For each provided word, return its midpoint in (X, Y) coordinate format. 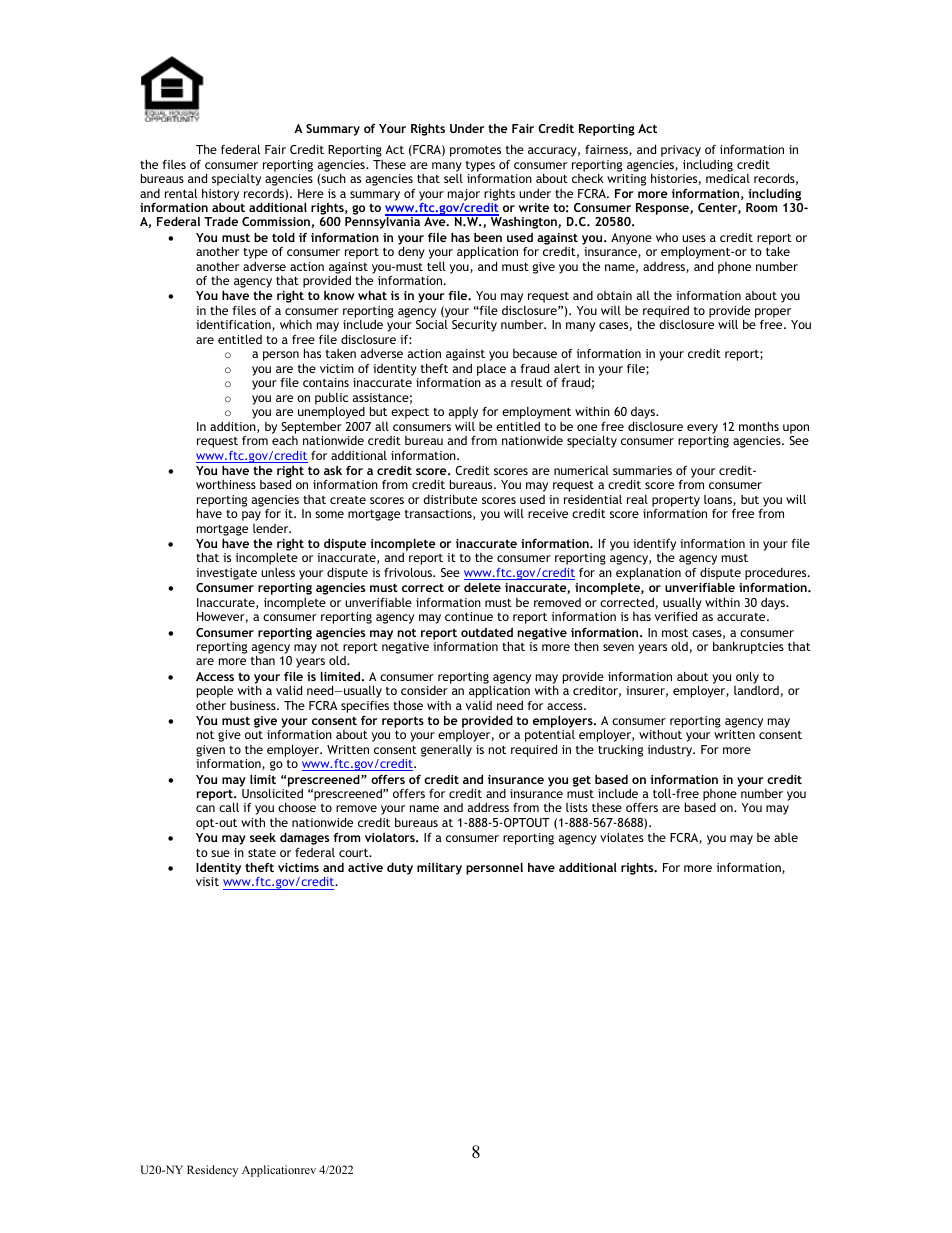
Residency (212, 1171)
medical (728, 178)
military (439, 868)
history (220, 195)
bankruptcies (748, 647)
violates (622, 837)
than (263, 660)
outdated (487, 632)
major (464, 195)
